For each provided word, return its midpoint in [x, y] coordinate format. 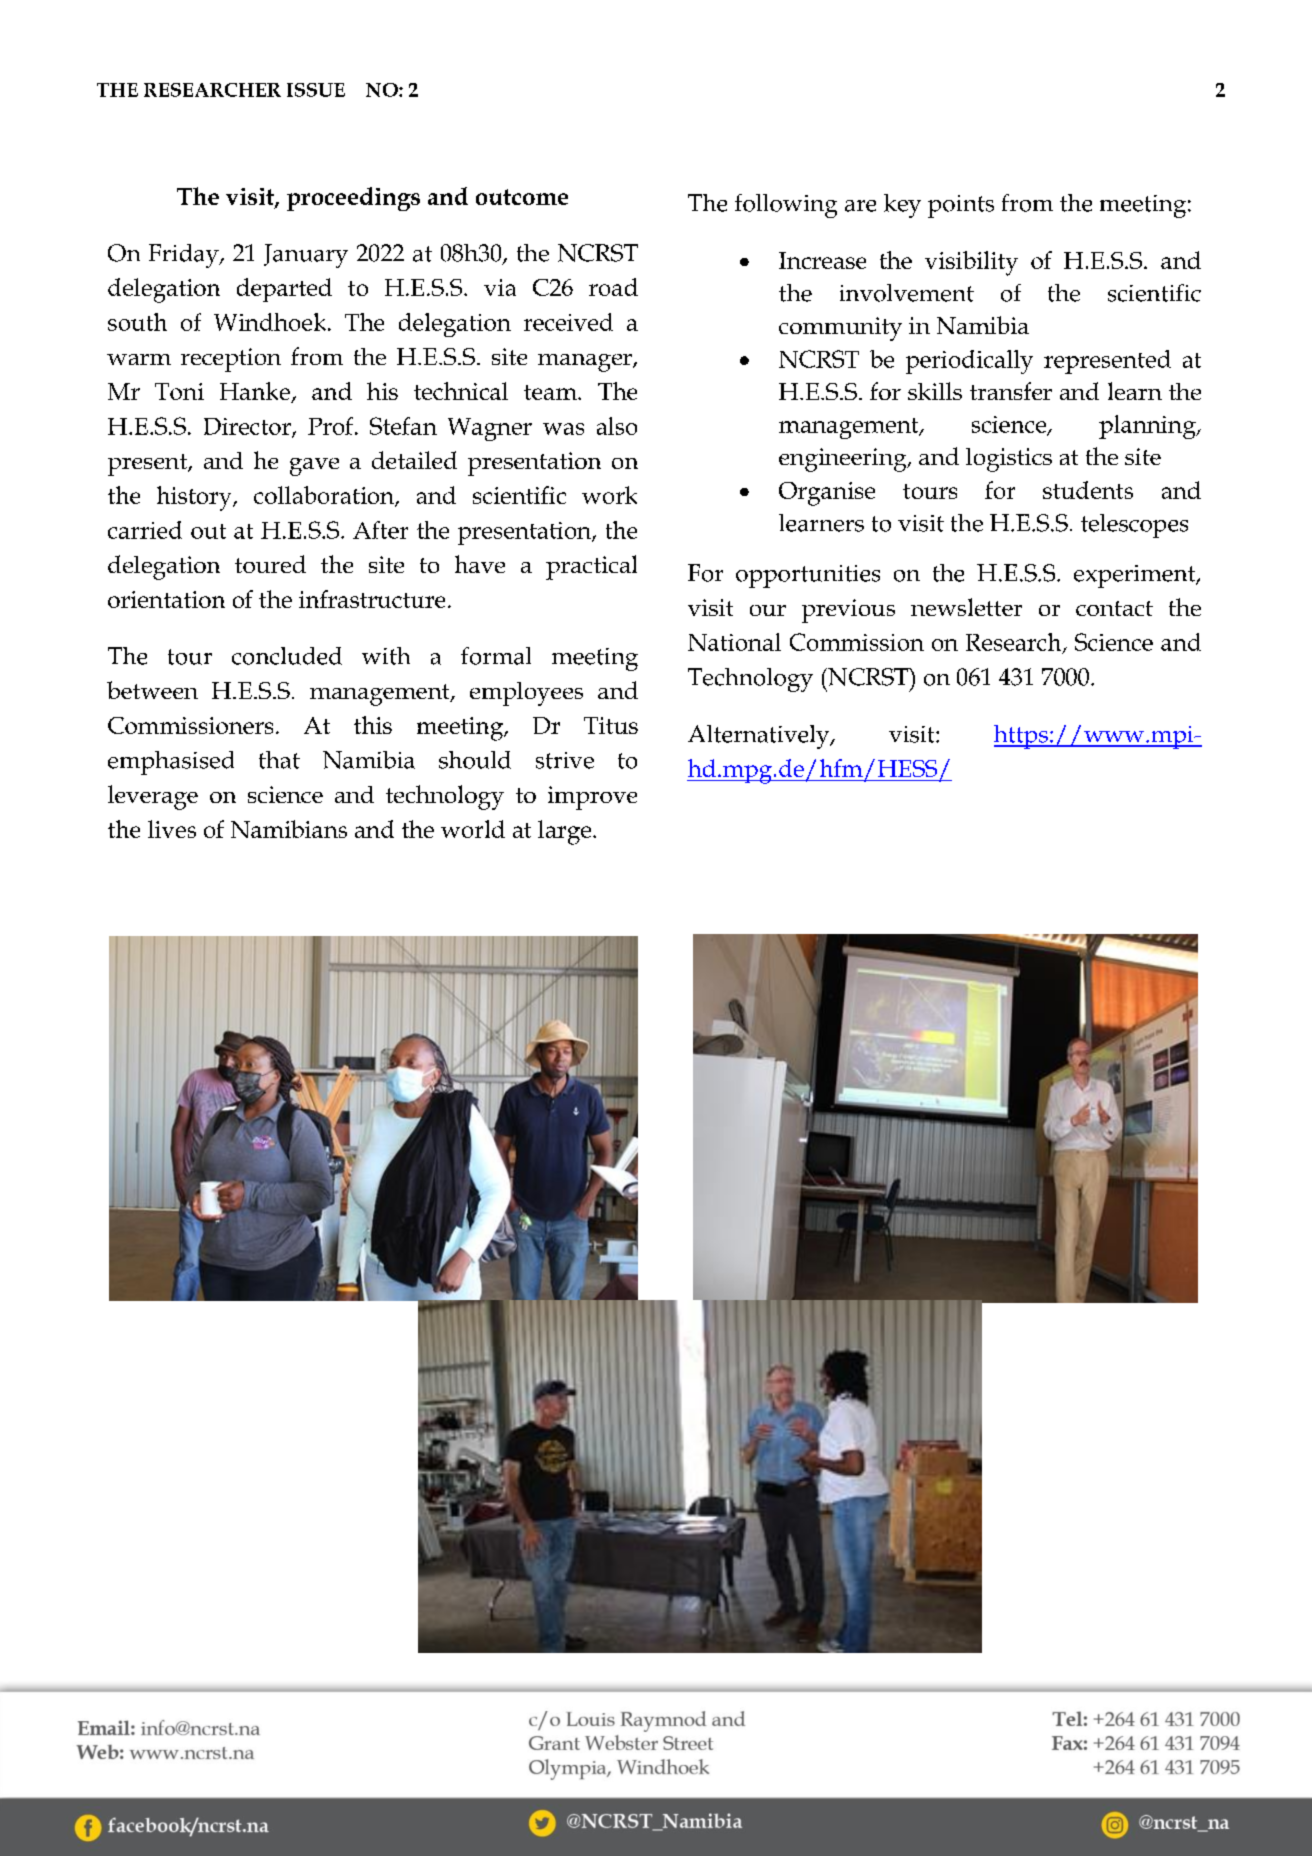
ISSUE [316, 90]
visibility [971, 263]
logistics [1009, 460]
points [961, 206]
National [734, 642]
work [609, 495]
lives [172, 829]
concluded [287, 656]
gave [314, 467]
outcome [522, 197]
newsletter [966, 607]
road [613, 287]
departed [284, 290]
